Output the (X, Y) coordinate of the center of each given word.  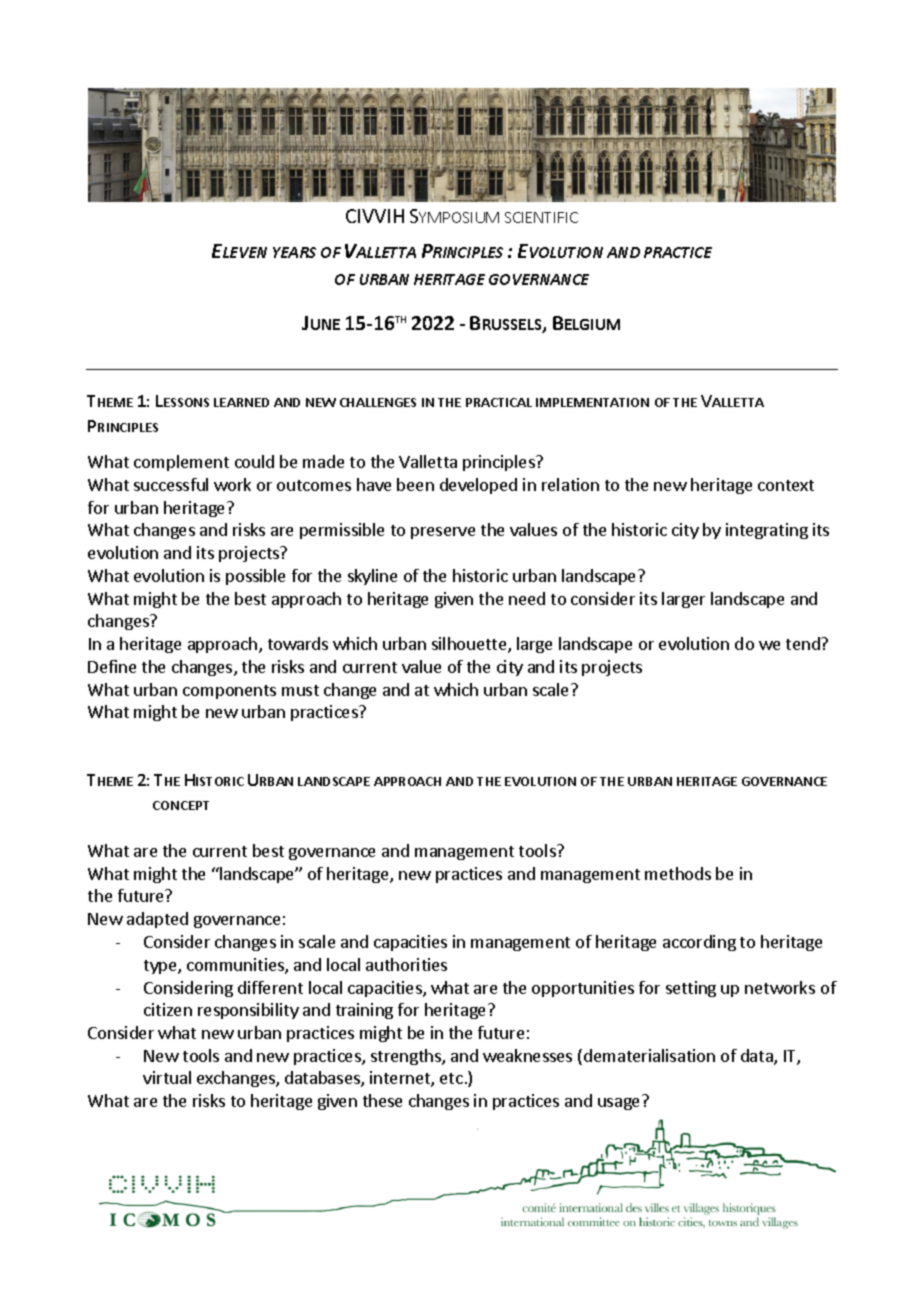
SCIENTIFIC (541, 217)
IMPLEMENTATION (592, 402)
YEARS (294, 252)
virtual (167, 1077)
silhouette (470, 645)
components (229, 692)
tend (804, 643)
